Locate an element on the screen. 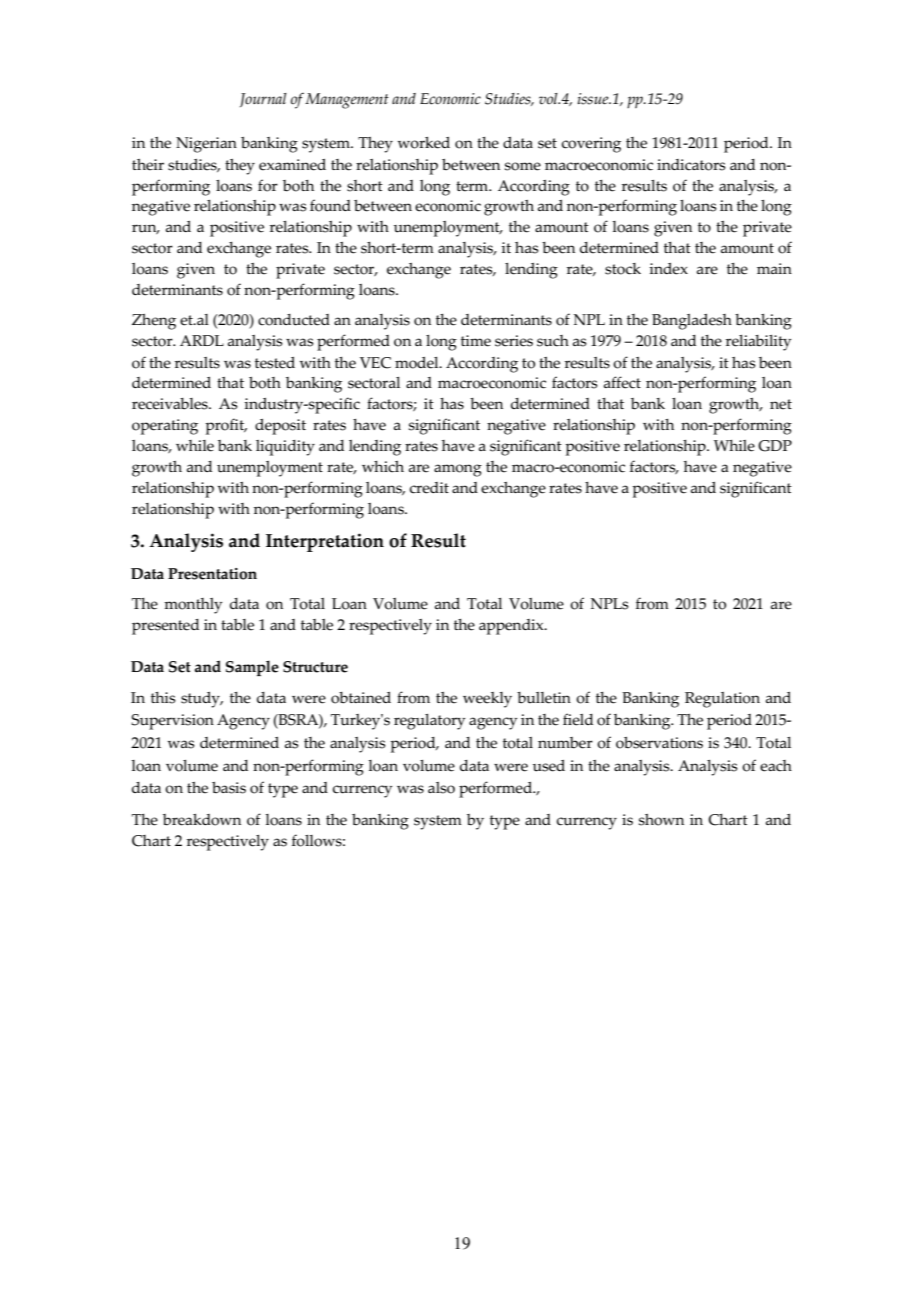 This screenshot has width=924, height=1308. basis is located at coordinates (229, 788).
